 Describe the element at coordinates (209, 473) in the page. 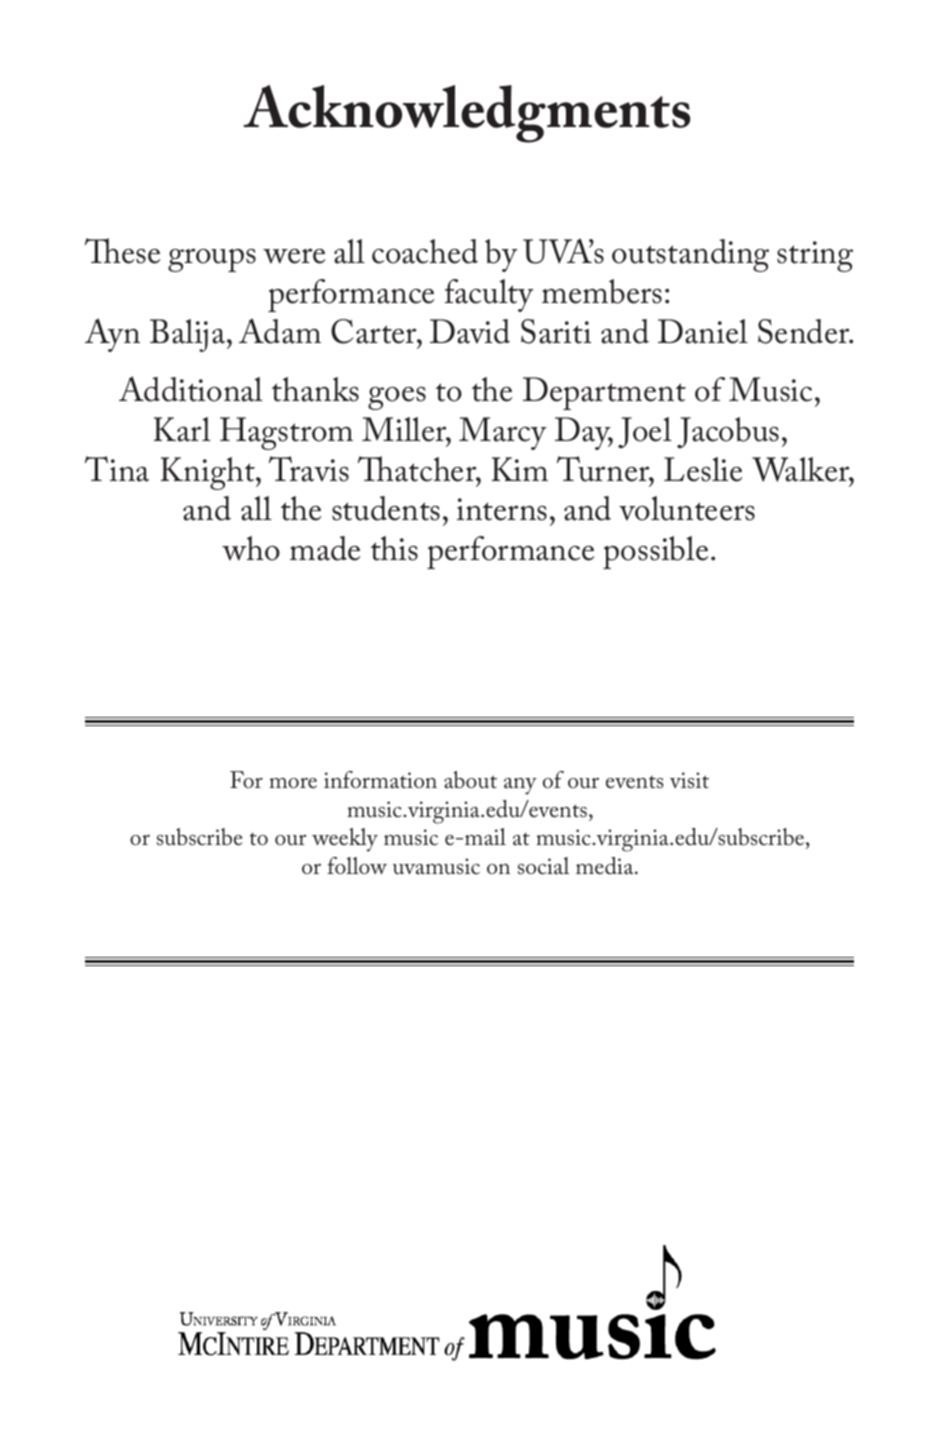

I see `Knight` at that location.
